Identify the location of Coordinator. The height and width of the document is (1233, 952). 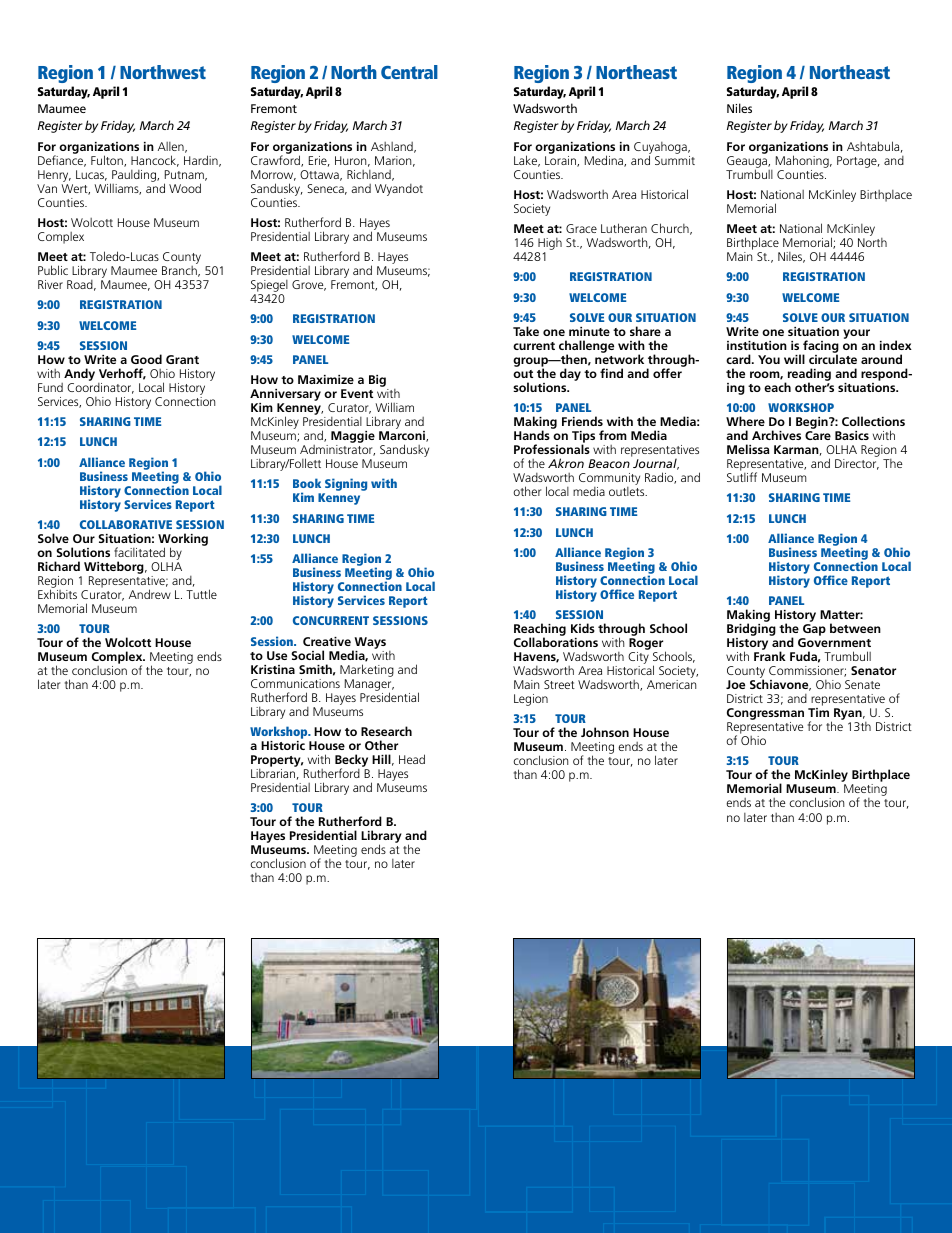
(100, 388).
